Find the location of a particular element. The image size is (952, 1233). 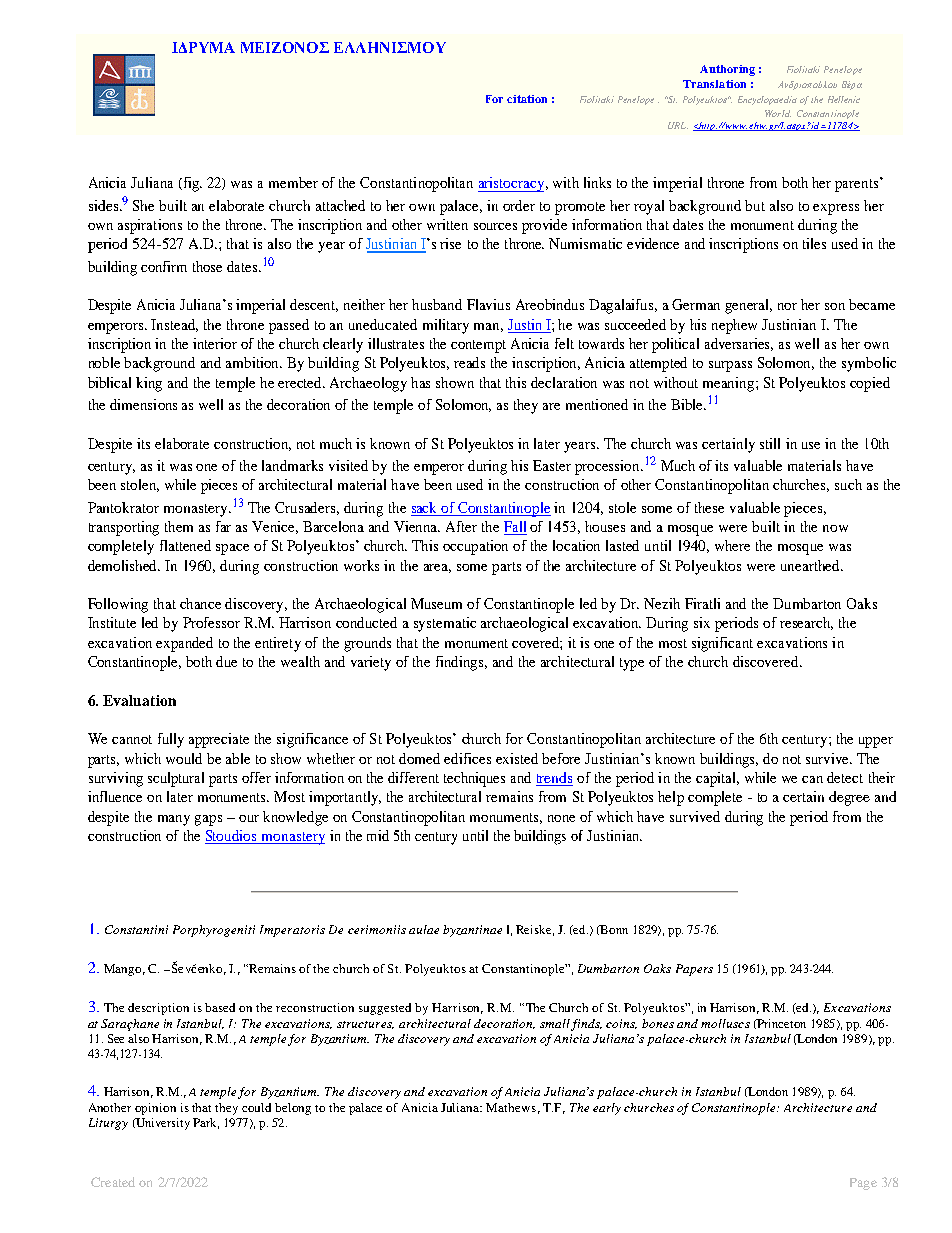

techniques is located at coordinates (474, 779).
